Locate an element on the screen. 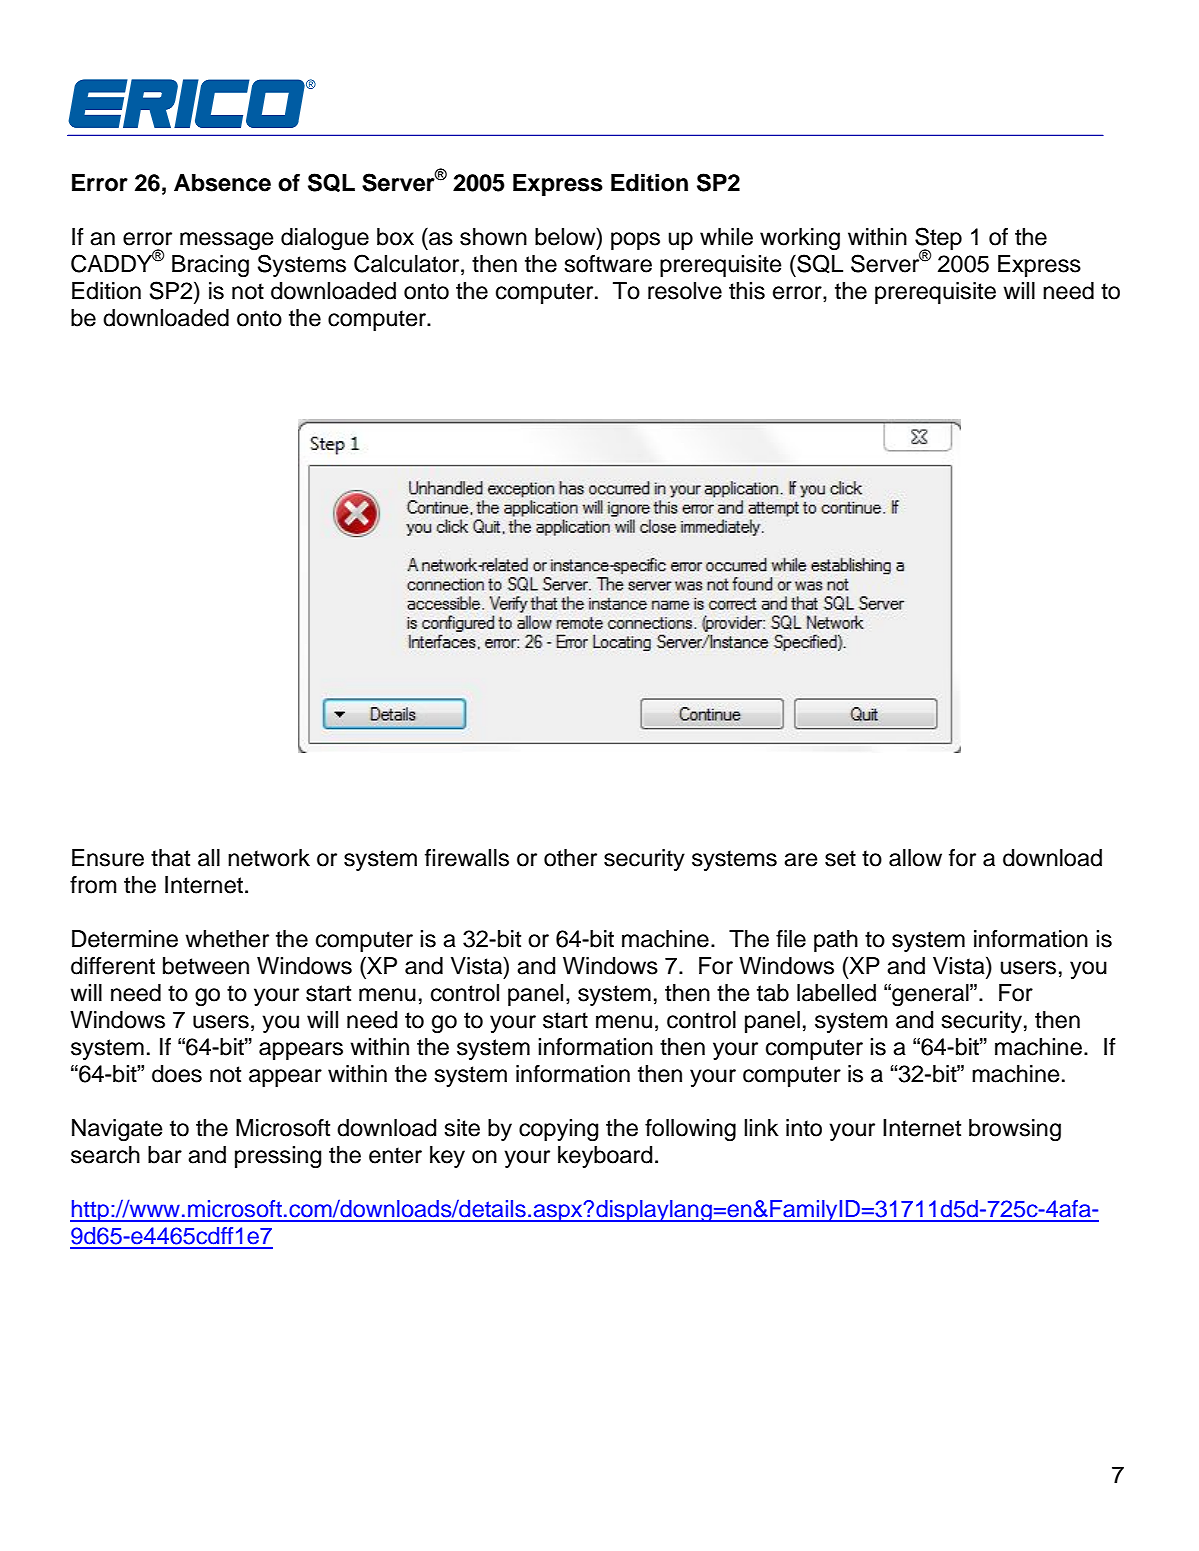 The image size is (1199, 1551). into is located at coordinates (804, 1128).
